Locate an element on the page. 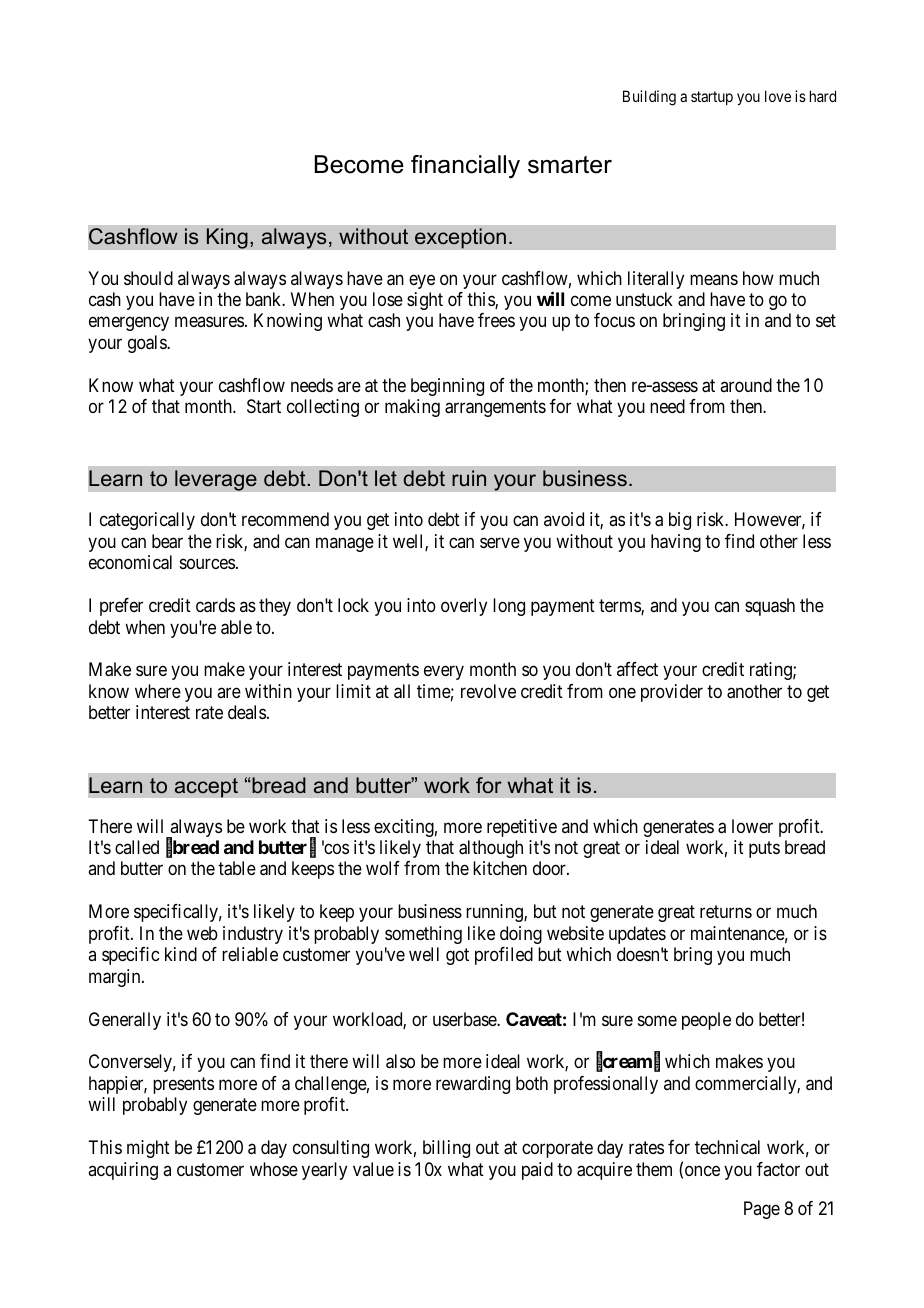 The height and width of the document is (1308, 924). lower is located at coordinates (752, 826).
